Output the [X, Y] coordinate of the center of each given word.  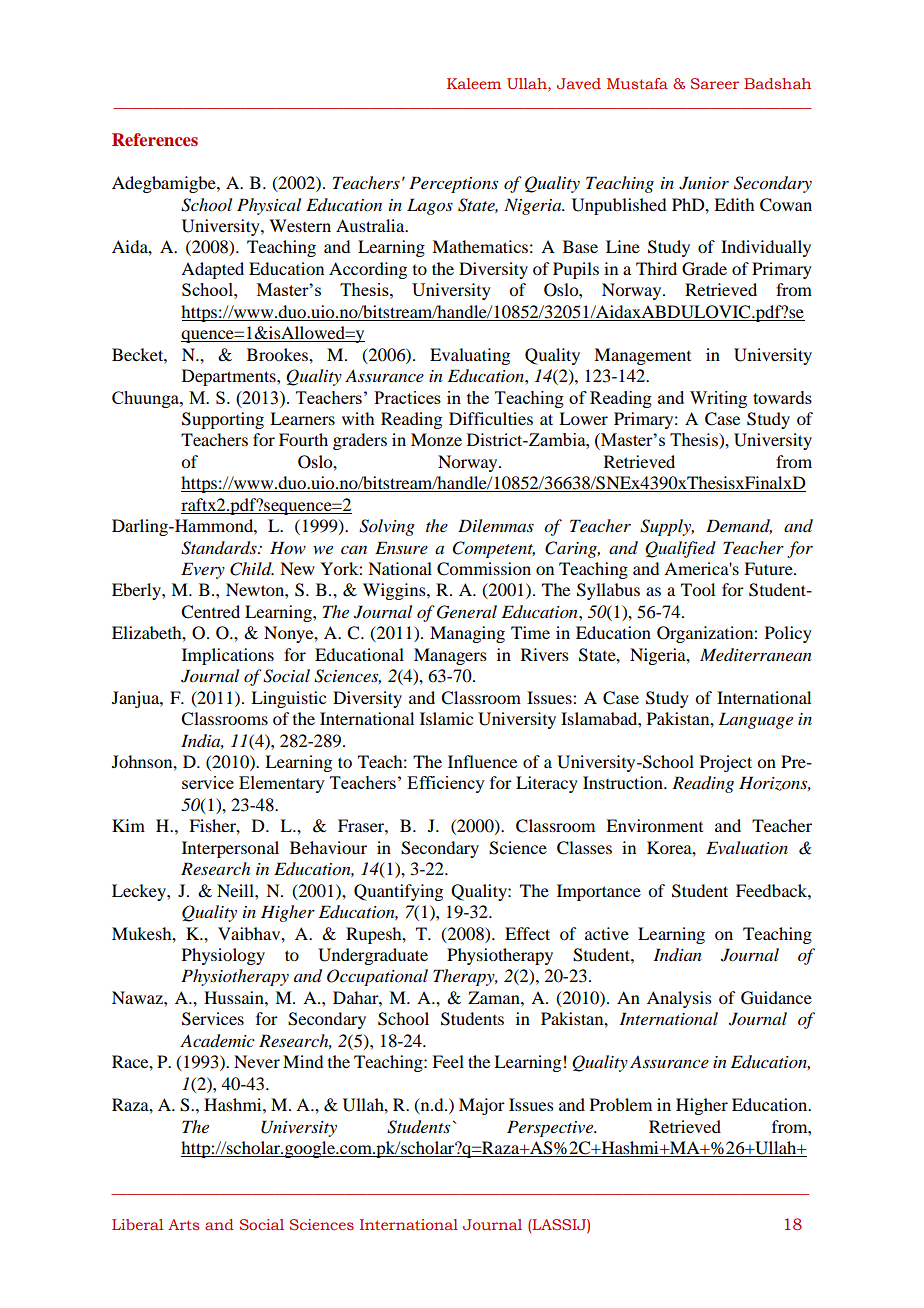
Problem [621, 1104]
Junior [704, 183]
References [155, 139]
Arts [183, 1224]
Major [482, 1106]
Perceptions [453, 184]
